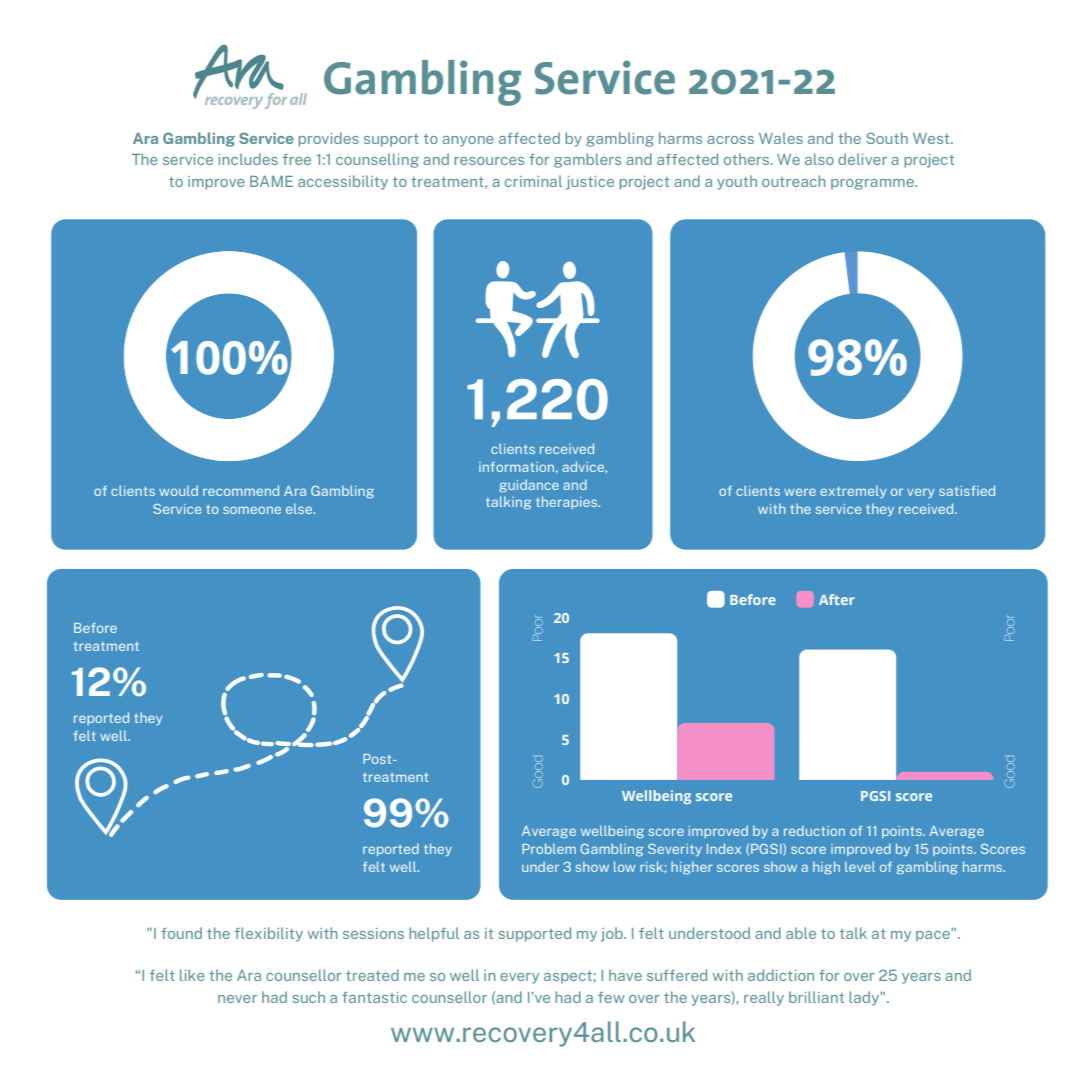  Describe the element at coordinates (297, 159) in the screenshot. I see `free` at that location.
